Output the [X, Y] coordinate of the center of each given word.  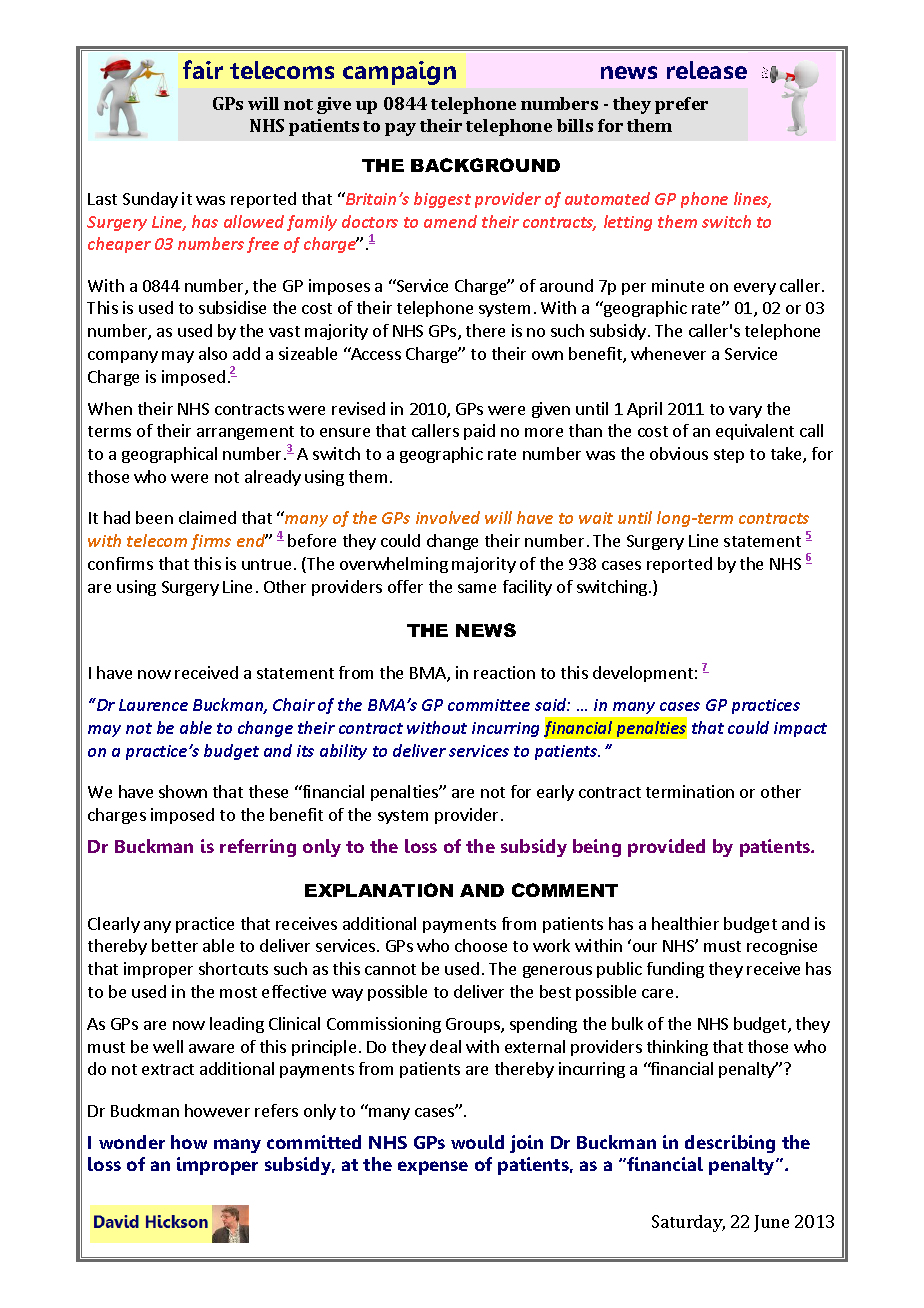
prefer [681, 105]
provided [666, 848]
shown [183, 791]
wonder [132, 1142]
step [729, 456]
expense [433, 1168]
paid [479, 432]
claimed [207, 517]
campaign [399, 73]
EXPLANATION [379, 890]
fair [203, 69]
